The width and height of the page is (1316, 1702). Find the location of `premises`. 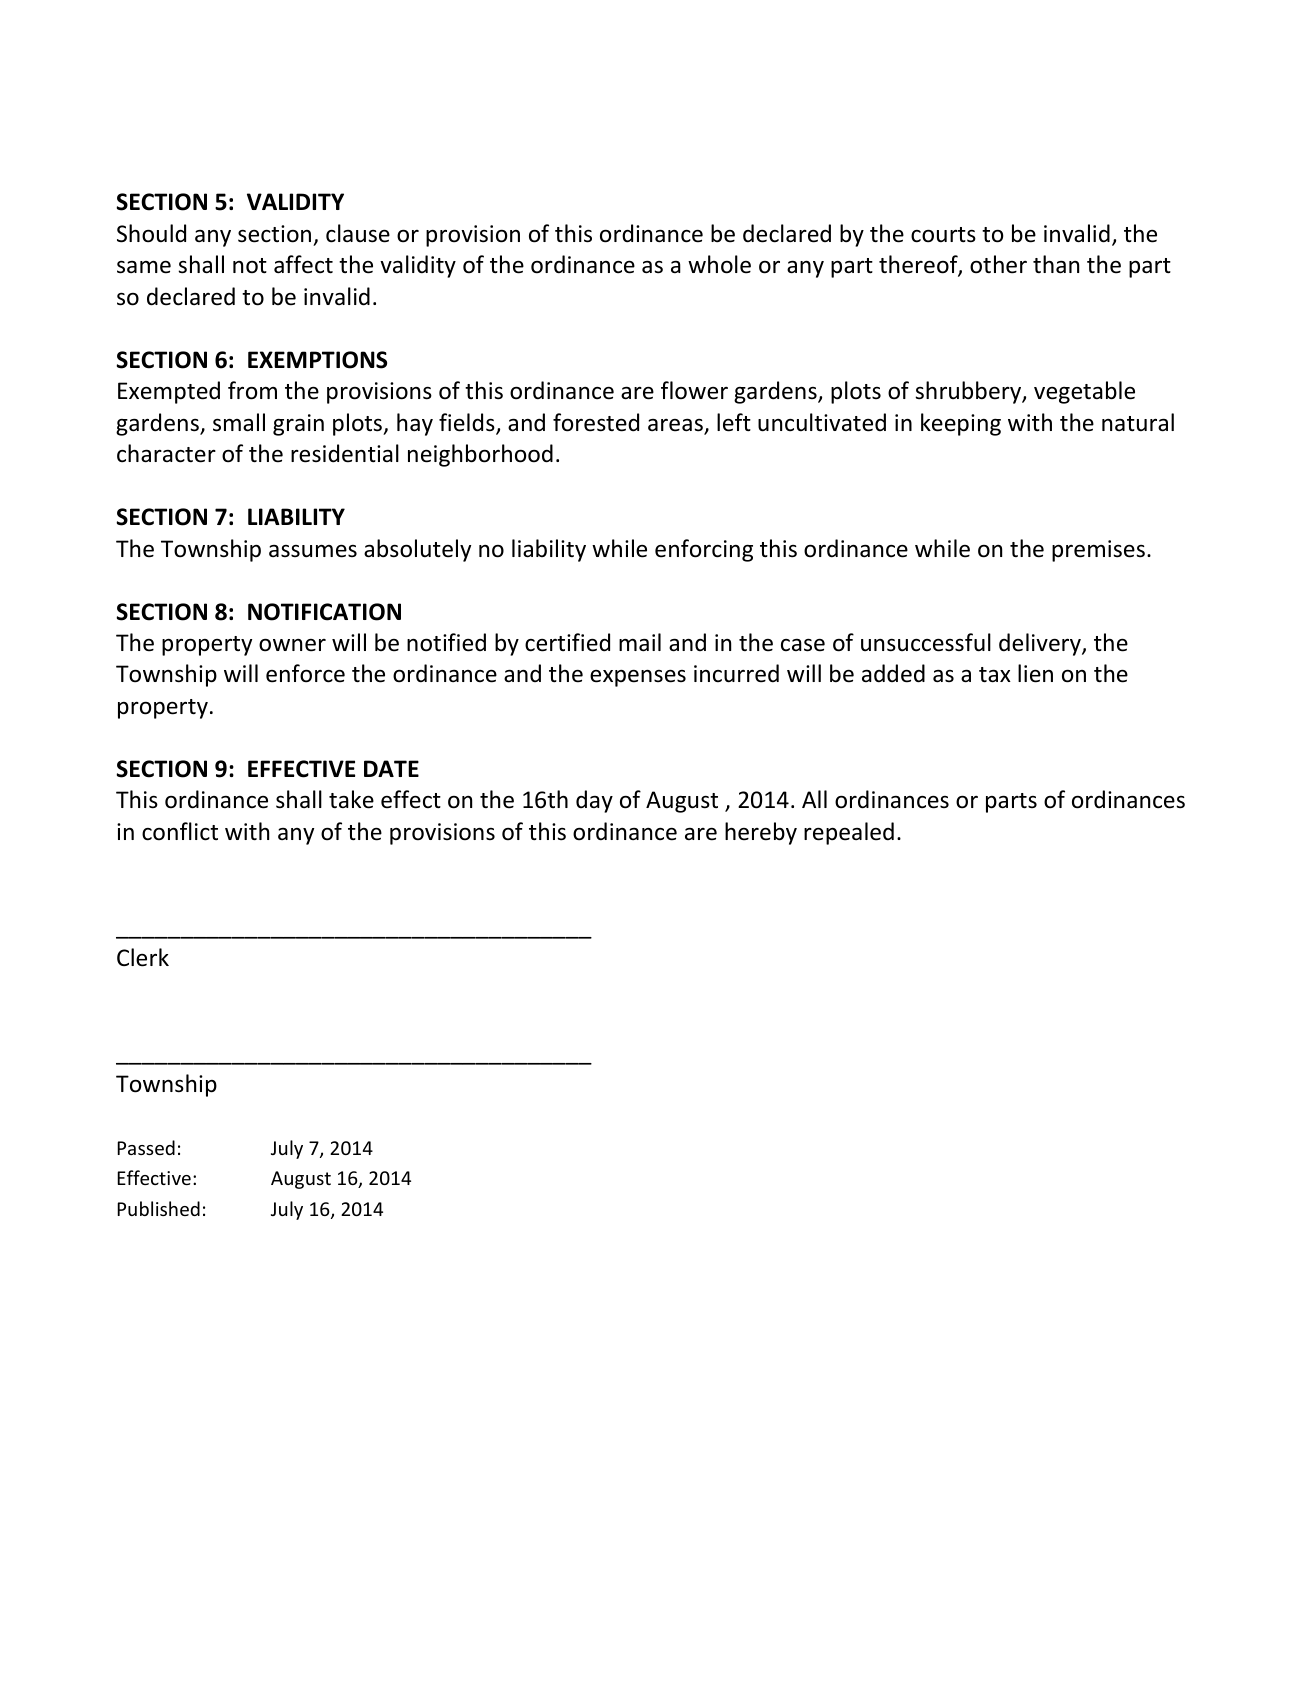

premises is located at coordinates (1098, 551).
